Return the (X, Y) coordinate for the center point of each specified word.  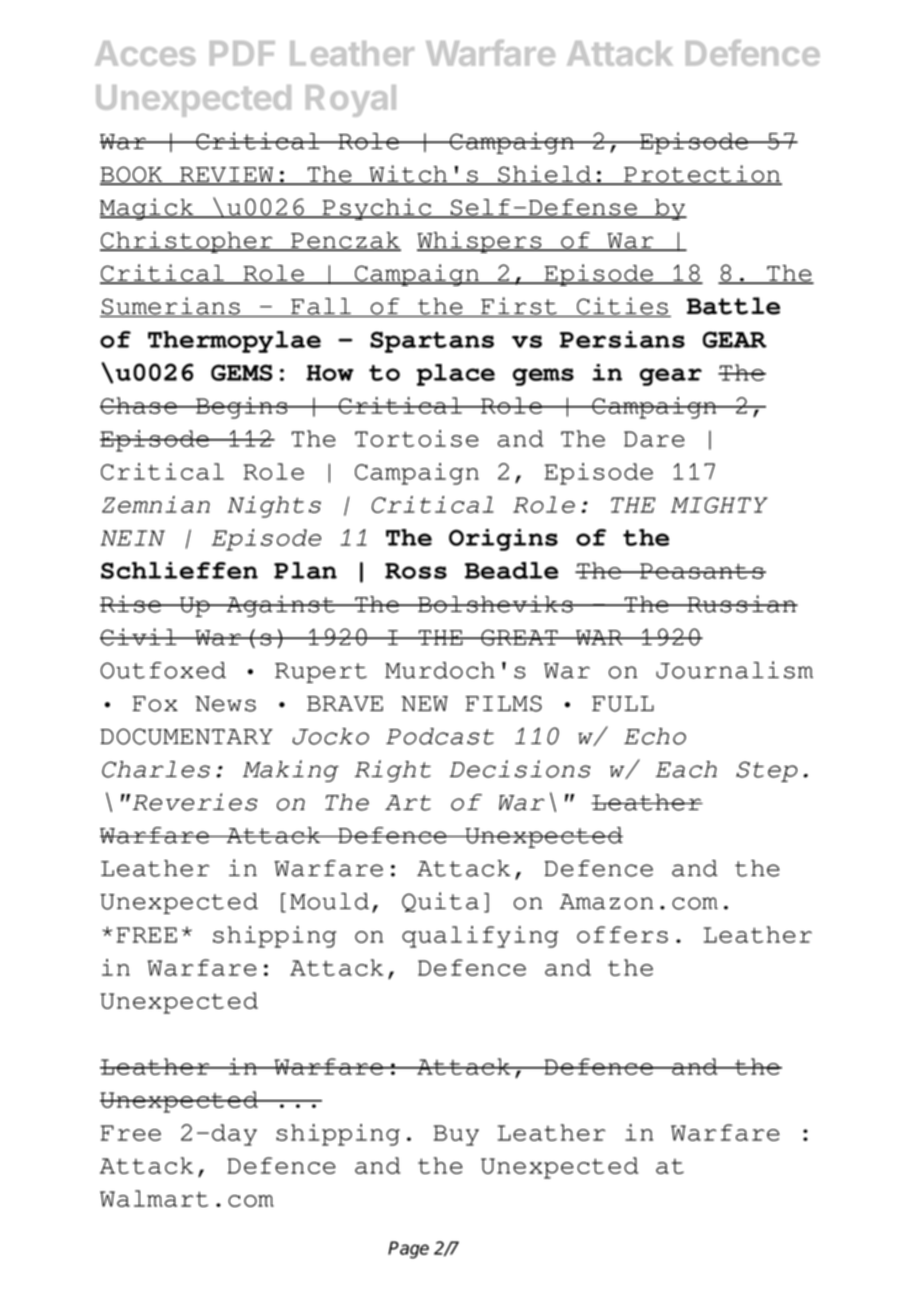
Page (408, 1250)
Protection (702, 175)
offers (622, 934)
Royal (351, 101)
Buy (456, 1135)
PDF (242, 53)
